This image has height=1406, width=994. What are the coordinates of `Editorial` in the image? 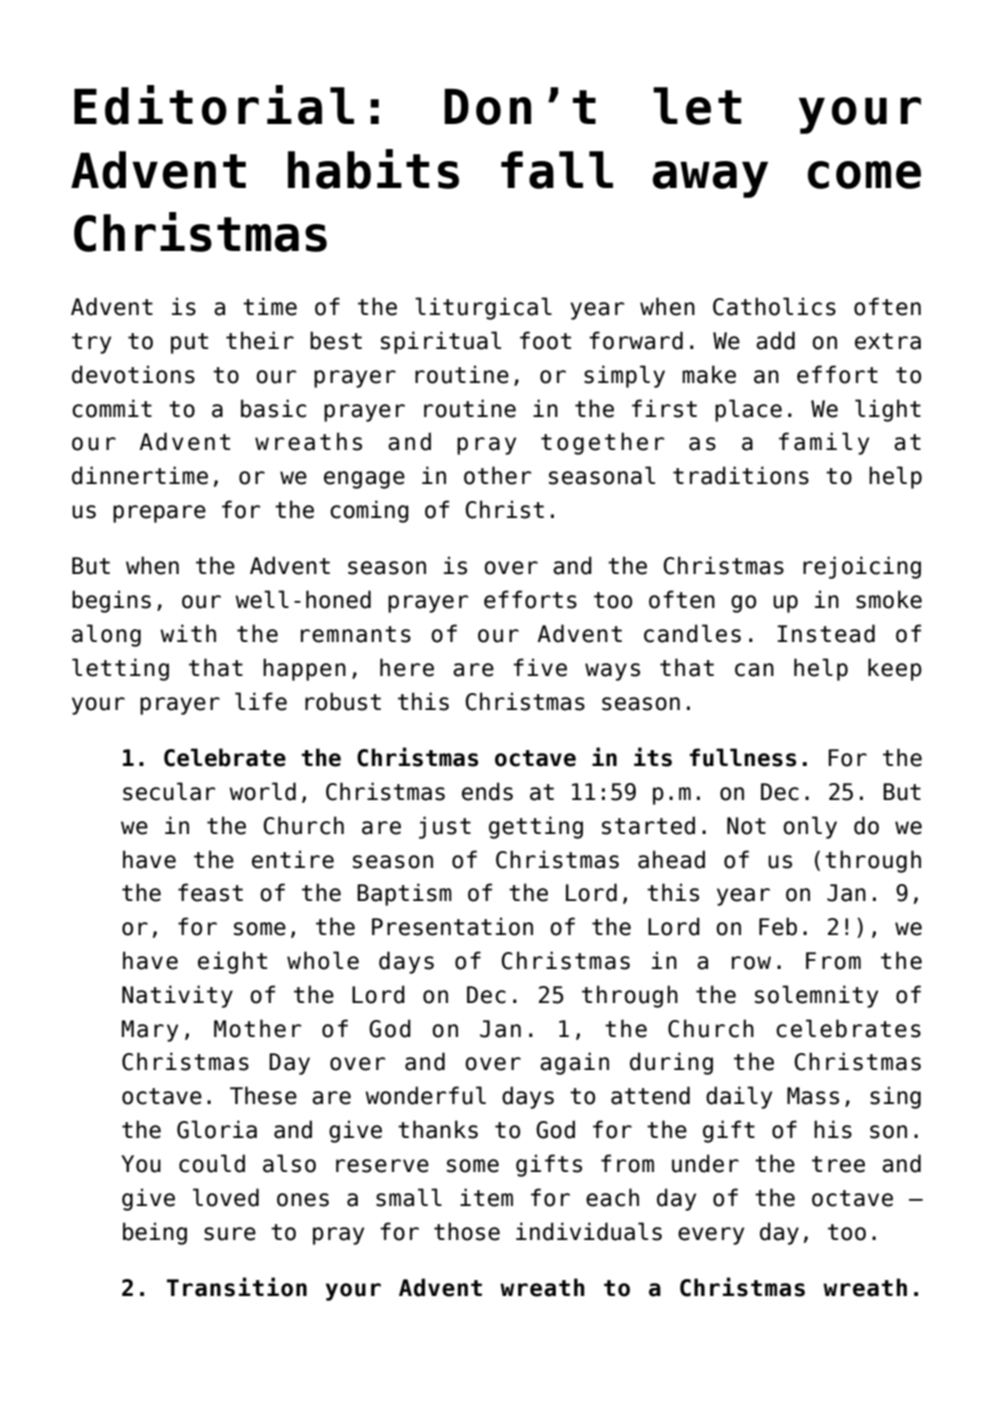 It's located at (214, 105).
